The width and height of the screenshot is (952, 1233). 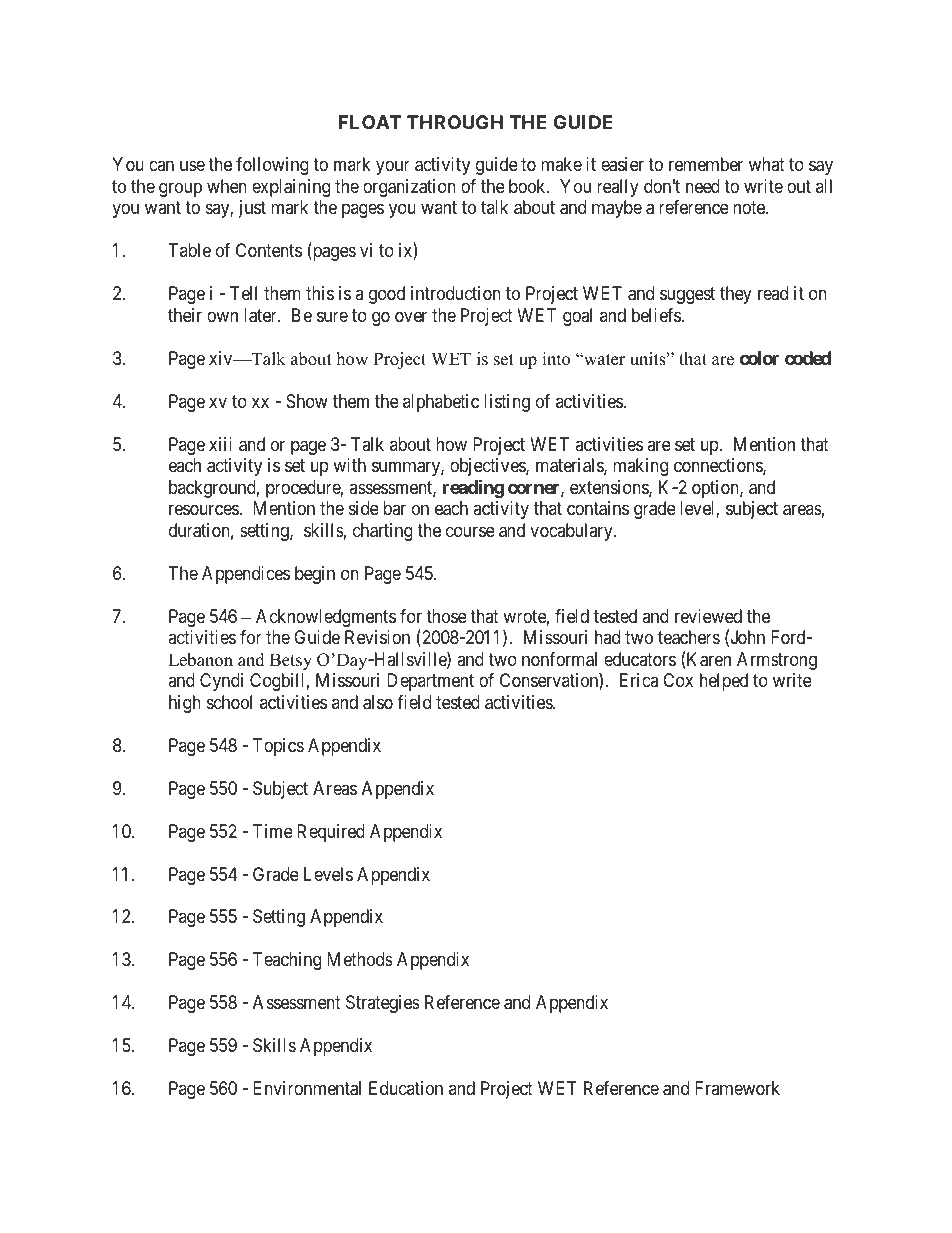 I want to click on helped, so click(x=724, y=682).
